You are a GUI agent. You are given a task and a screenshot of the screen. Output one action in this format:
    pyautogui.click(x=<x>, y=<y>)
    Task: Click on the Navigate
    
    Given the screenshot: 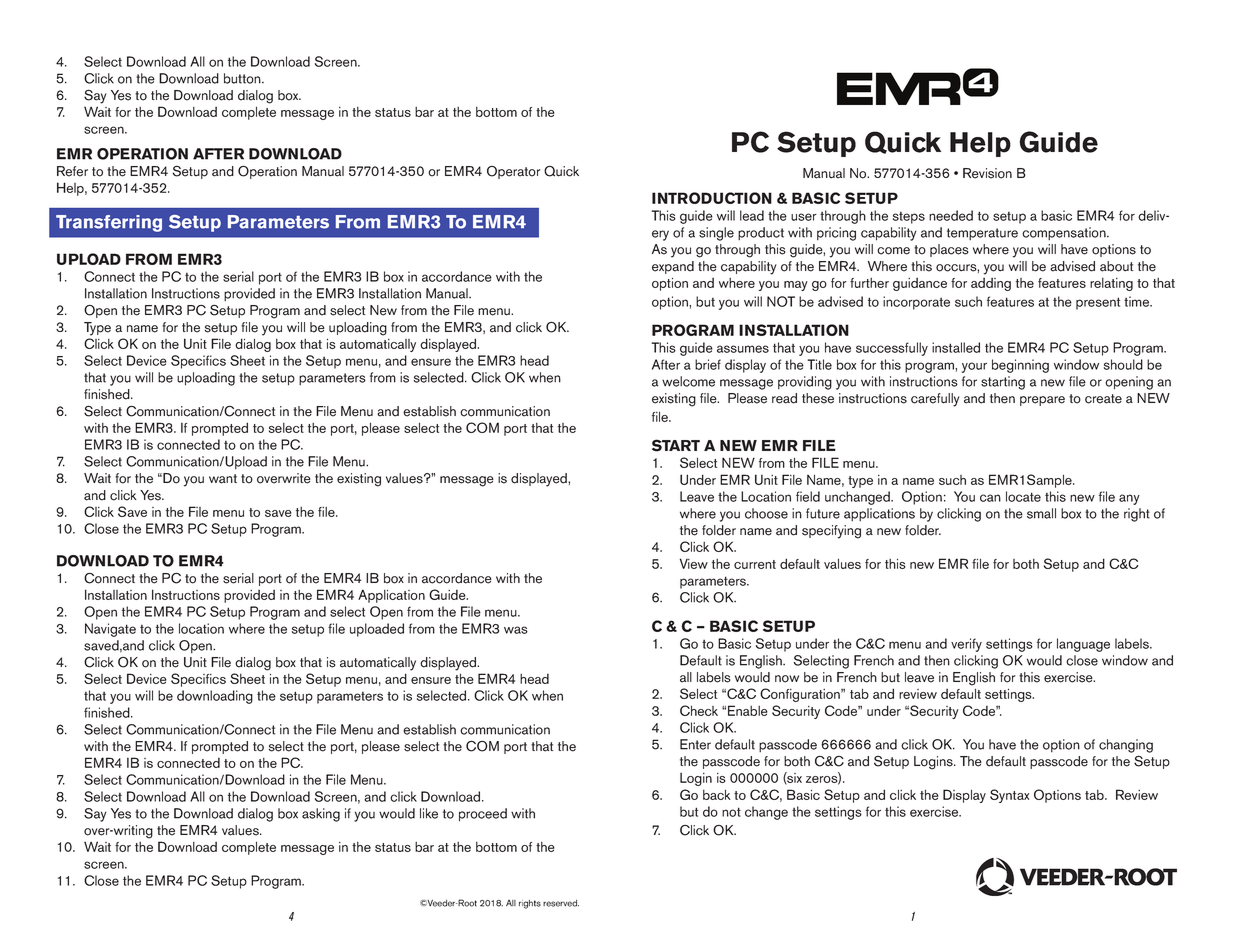 What is the action you would take?
    pyautogui.click(x=110, y=630)
